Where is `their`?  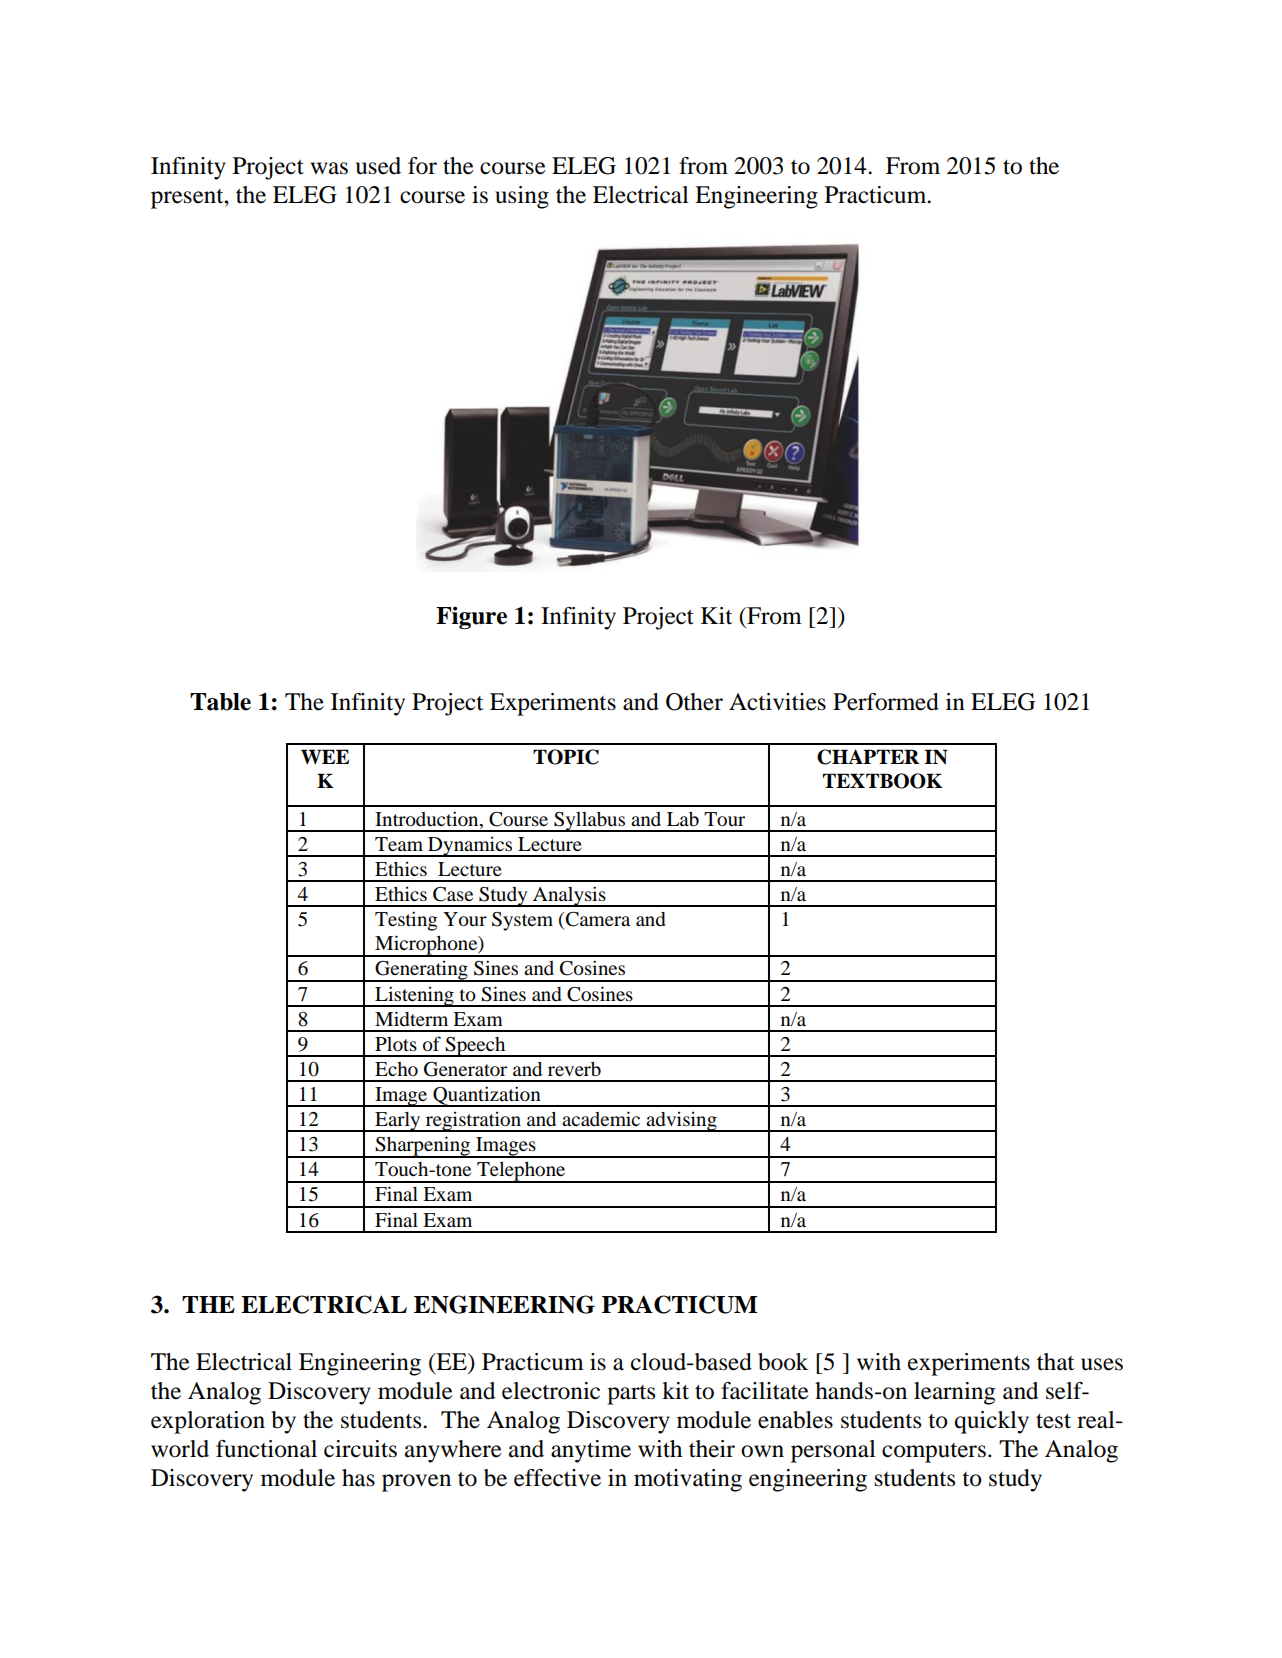
their is located at coordinates (712, 1449).
